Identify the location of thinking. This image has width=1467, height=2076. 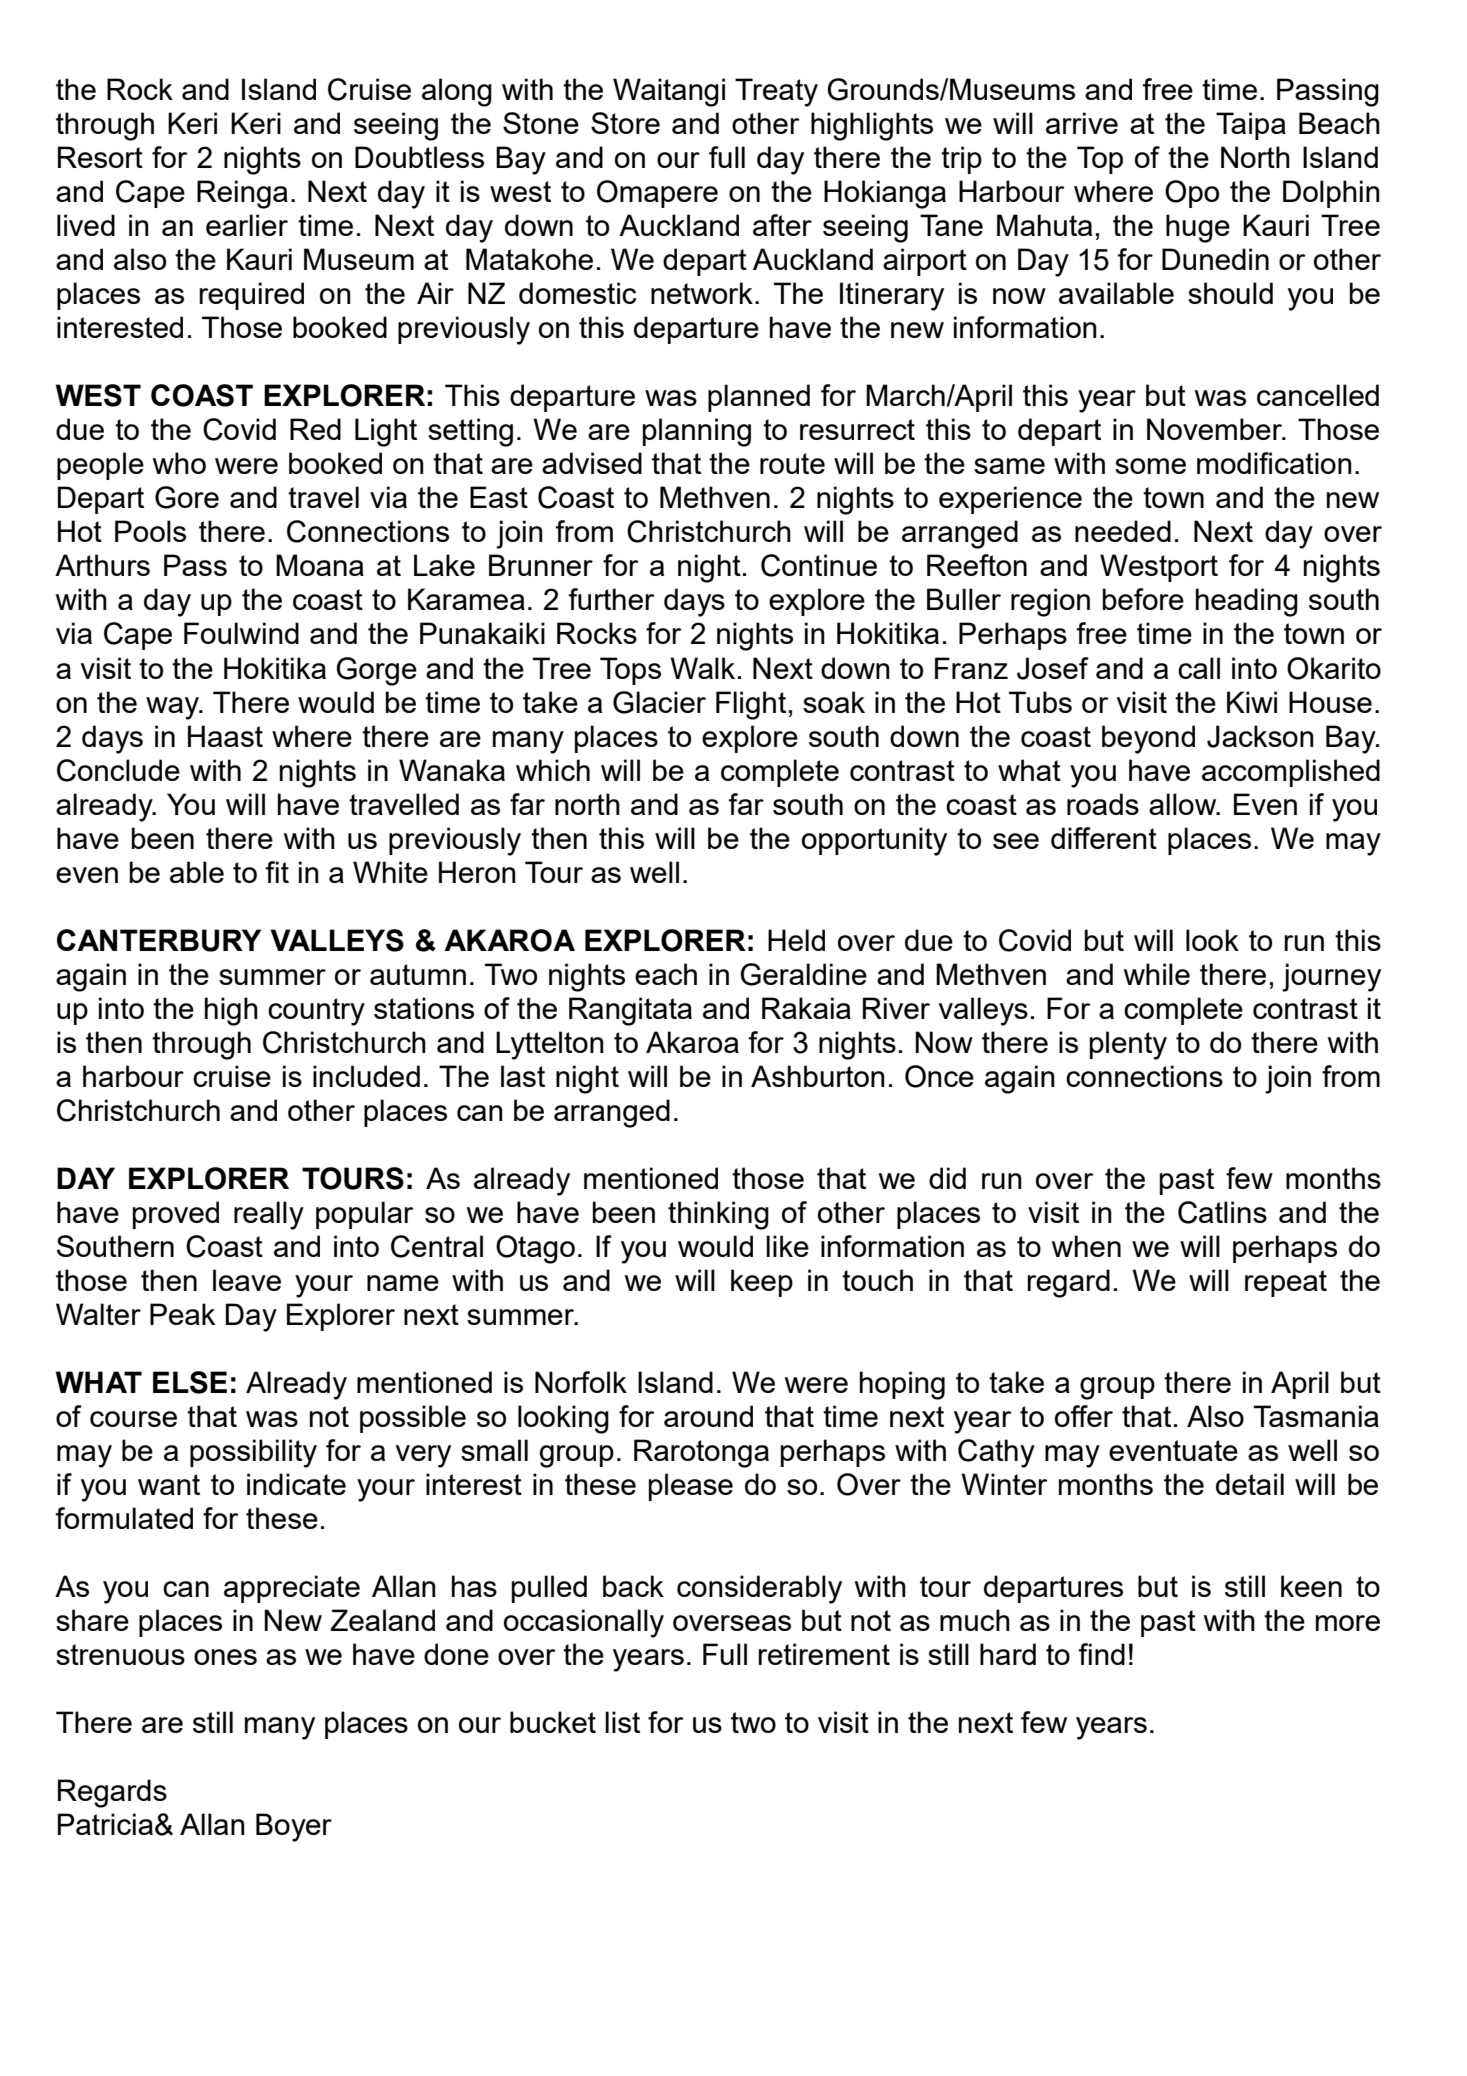
(718, 1215).
